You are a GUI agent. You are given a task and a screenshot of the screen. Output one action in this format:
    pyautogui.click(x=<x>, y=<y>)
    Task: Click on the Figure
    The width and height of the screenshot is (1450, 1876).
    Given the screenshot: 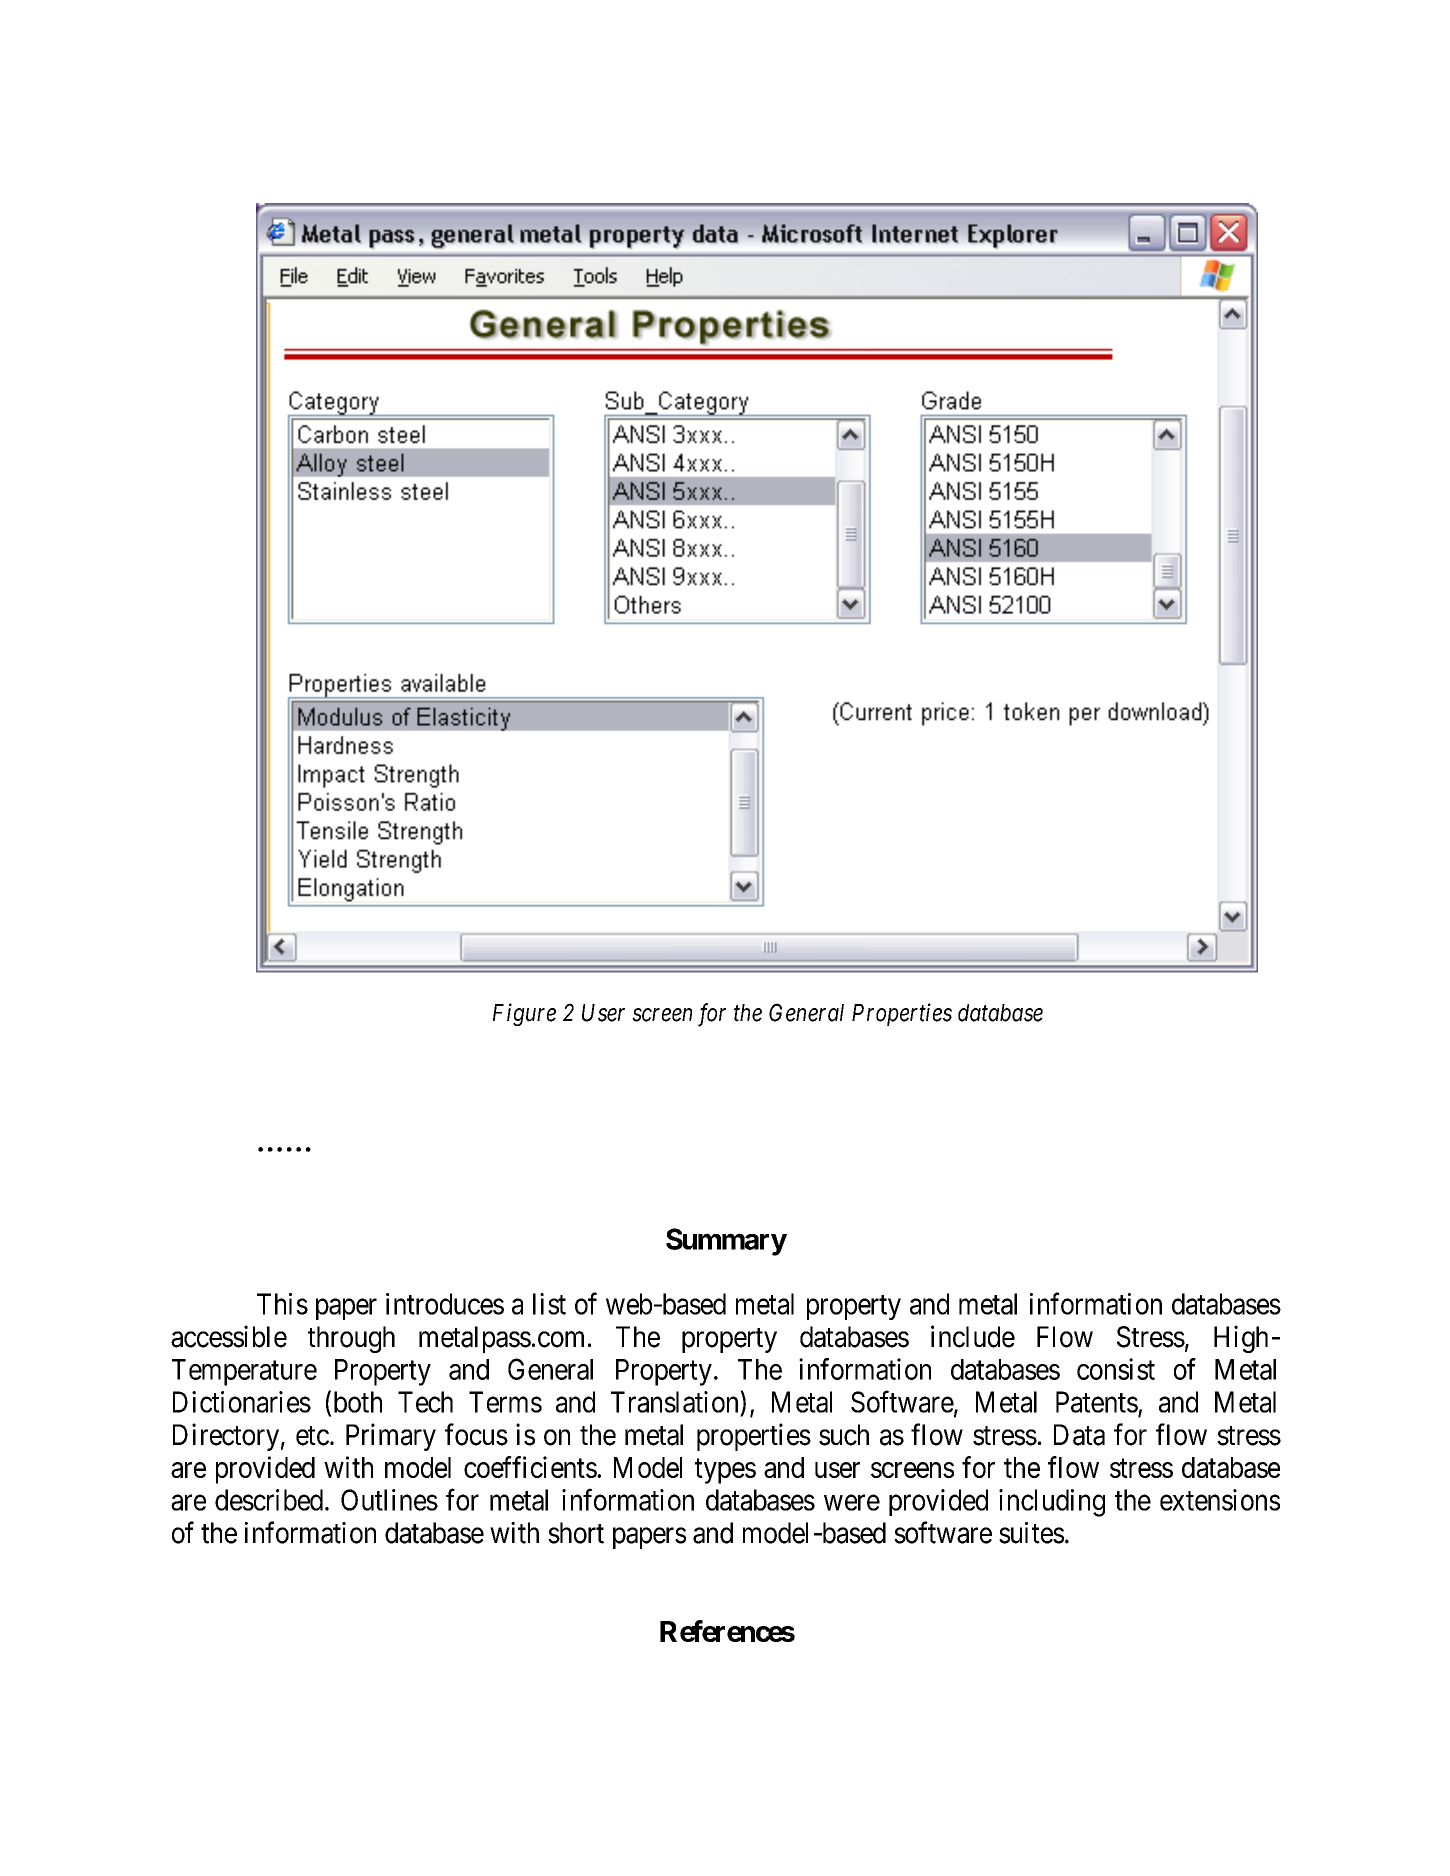 What is the action you would take?
    pyautogui.click(x=524, y=1014)
